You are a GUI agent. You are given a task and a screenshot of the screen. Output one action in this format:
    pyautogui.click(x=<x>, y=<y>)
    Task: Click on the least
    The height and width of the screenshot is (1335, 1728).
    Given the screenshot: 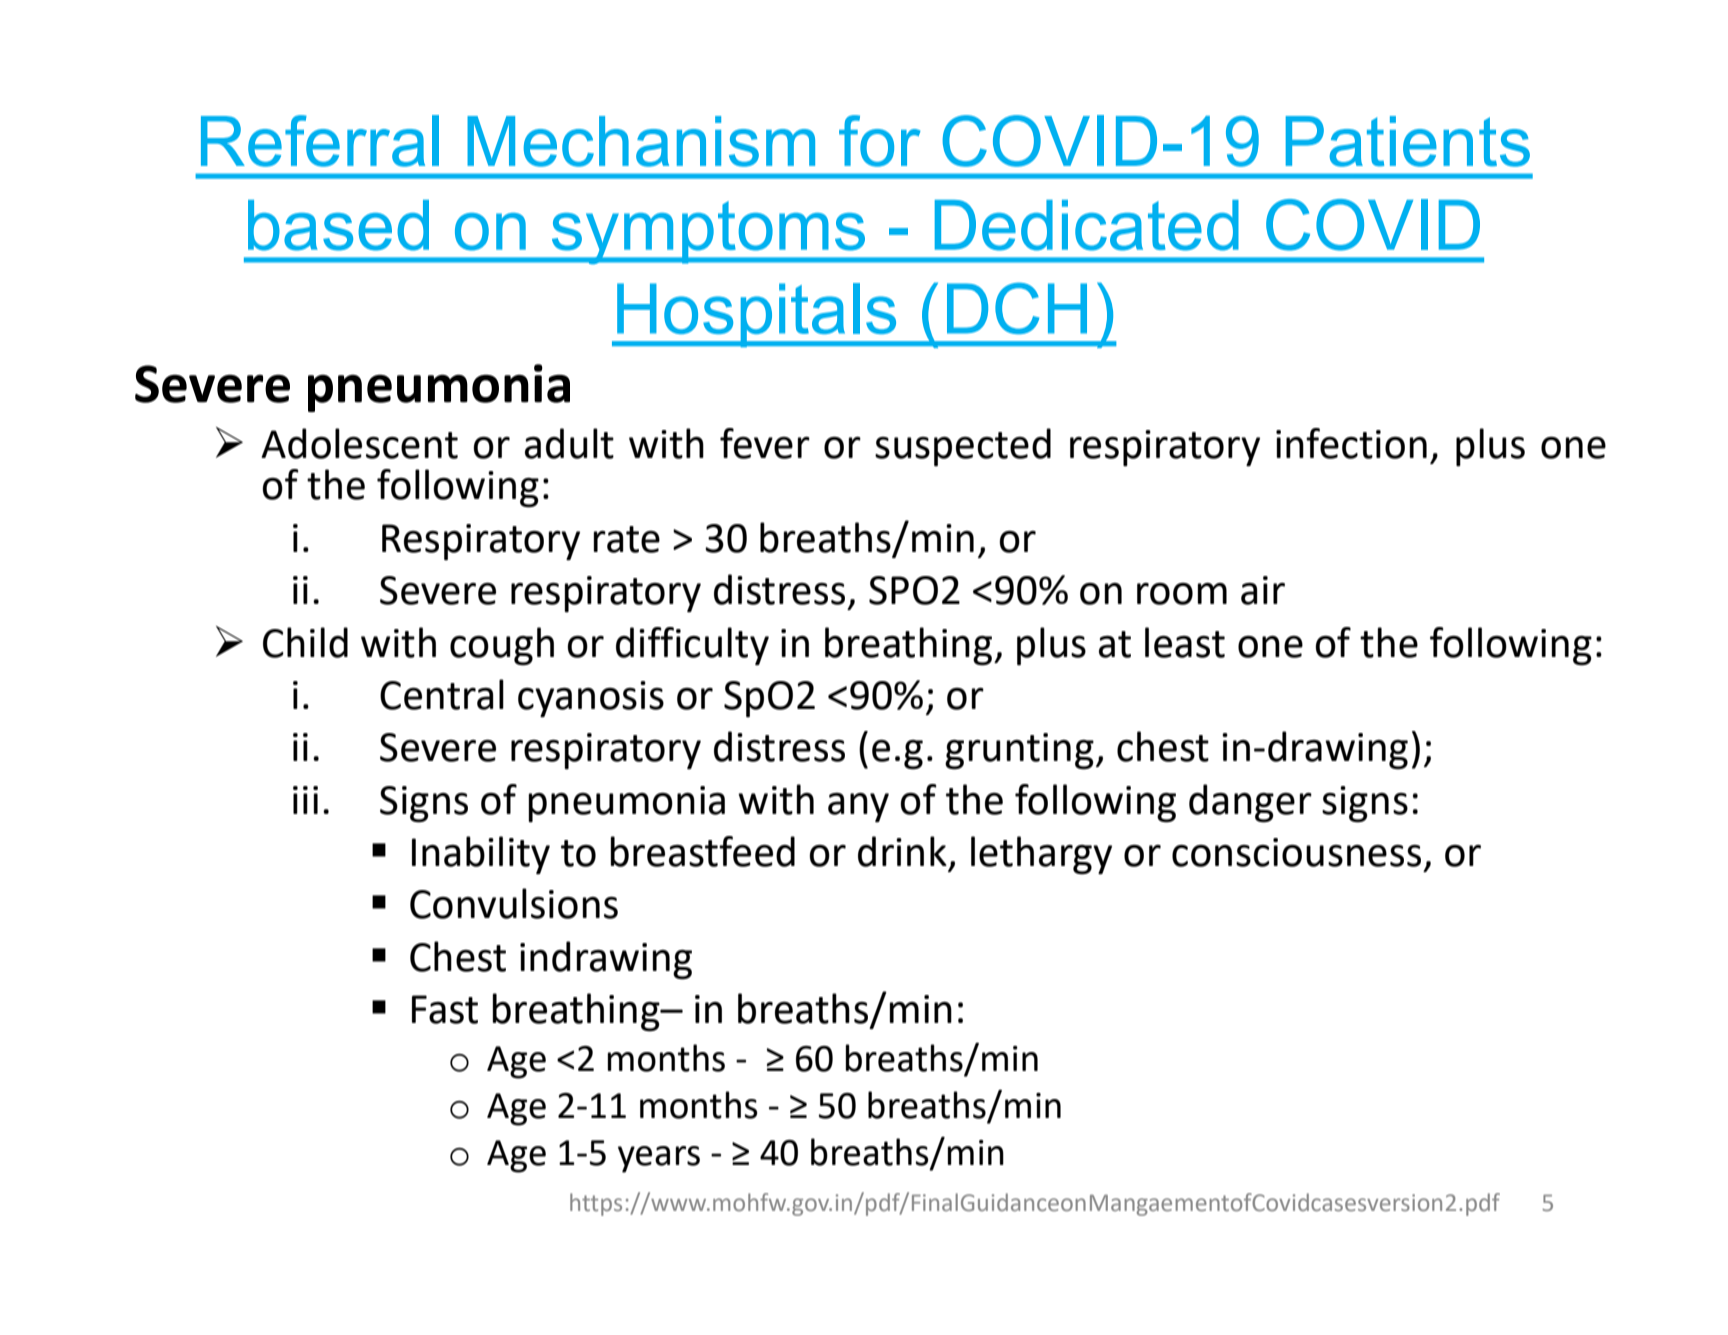 What is the action you would take?
    pyautogui.click(x=1185, y=642)
